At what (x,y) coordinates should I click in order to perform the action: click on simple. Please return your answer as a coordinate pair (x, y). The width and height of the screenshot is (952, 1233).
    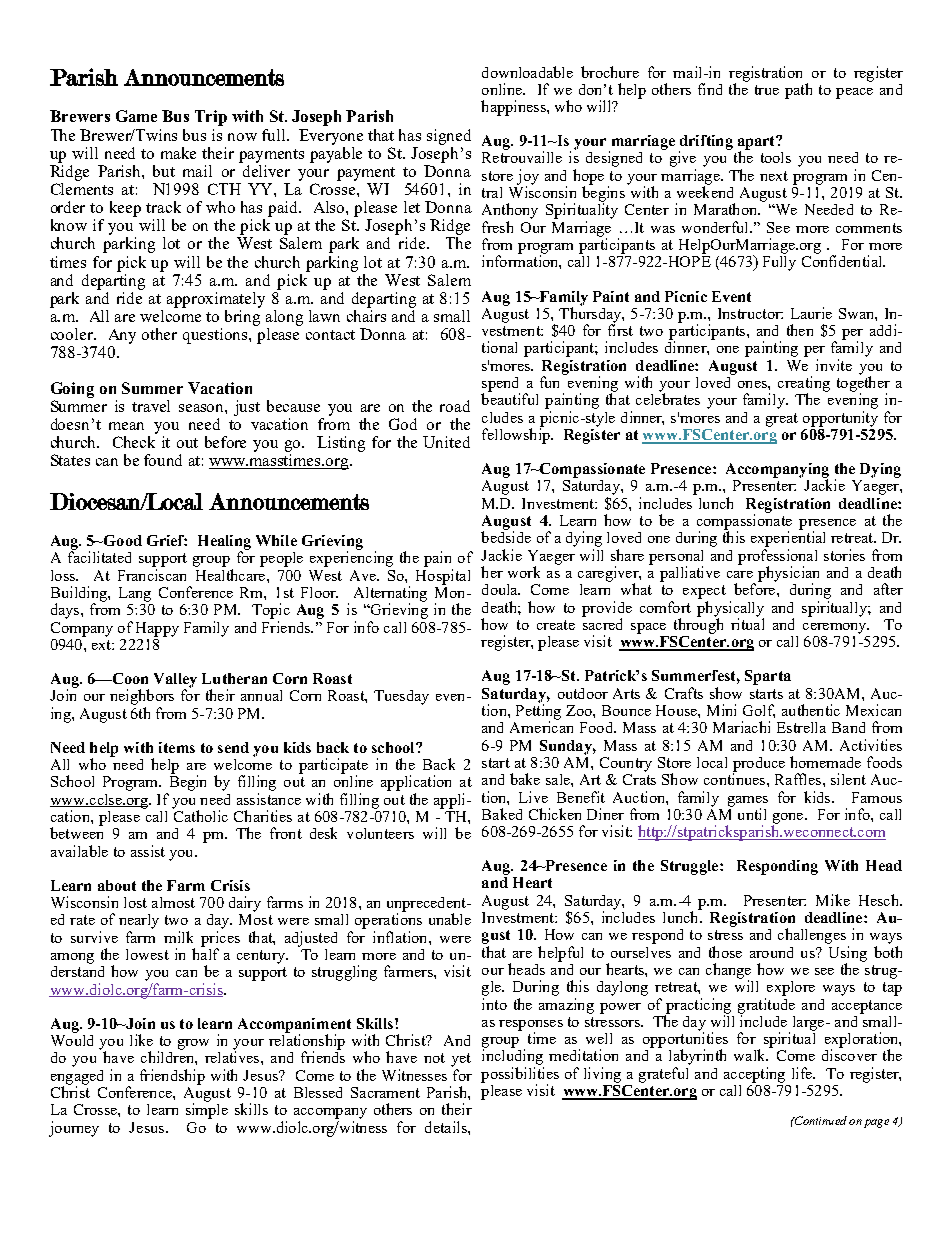
    Looking at the image, I should click on (207, 1110).
